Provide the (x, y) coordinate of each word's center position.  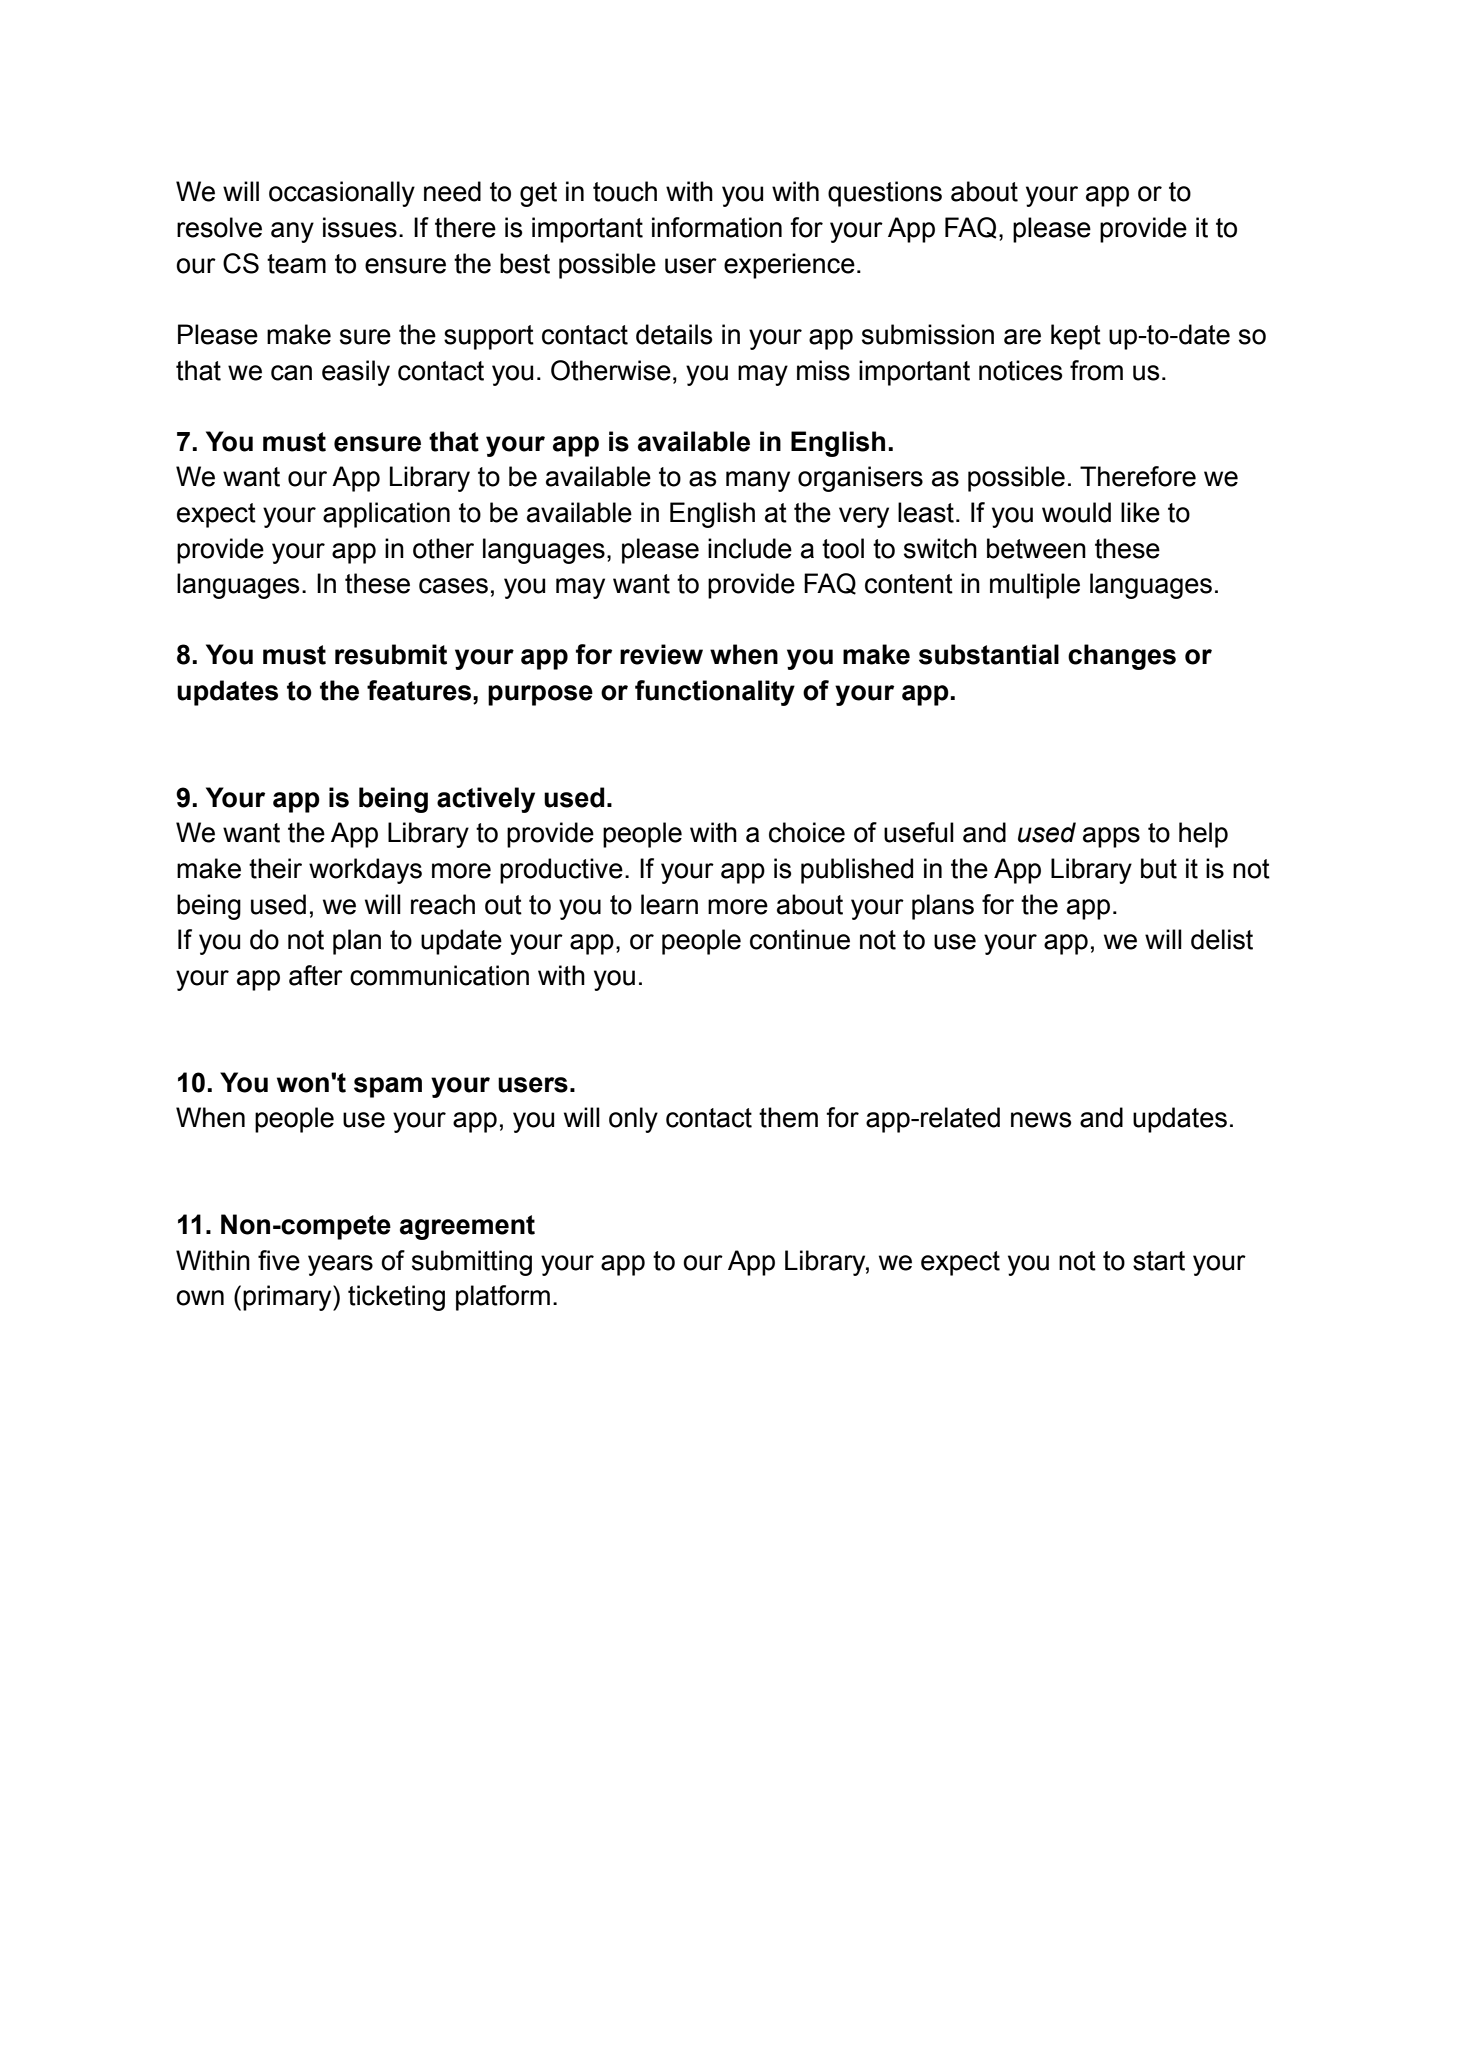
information (717, 227)
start (1159, 1261)
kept (1076, 337)
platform (503, 1298)
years (340, 1265)
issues (360, 227)
